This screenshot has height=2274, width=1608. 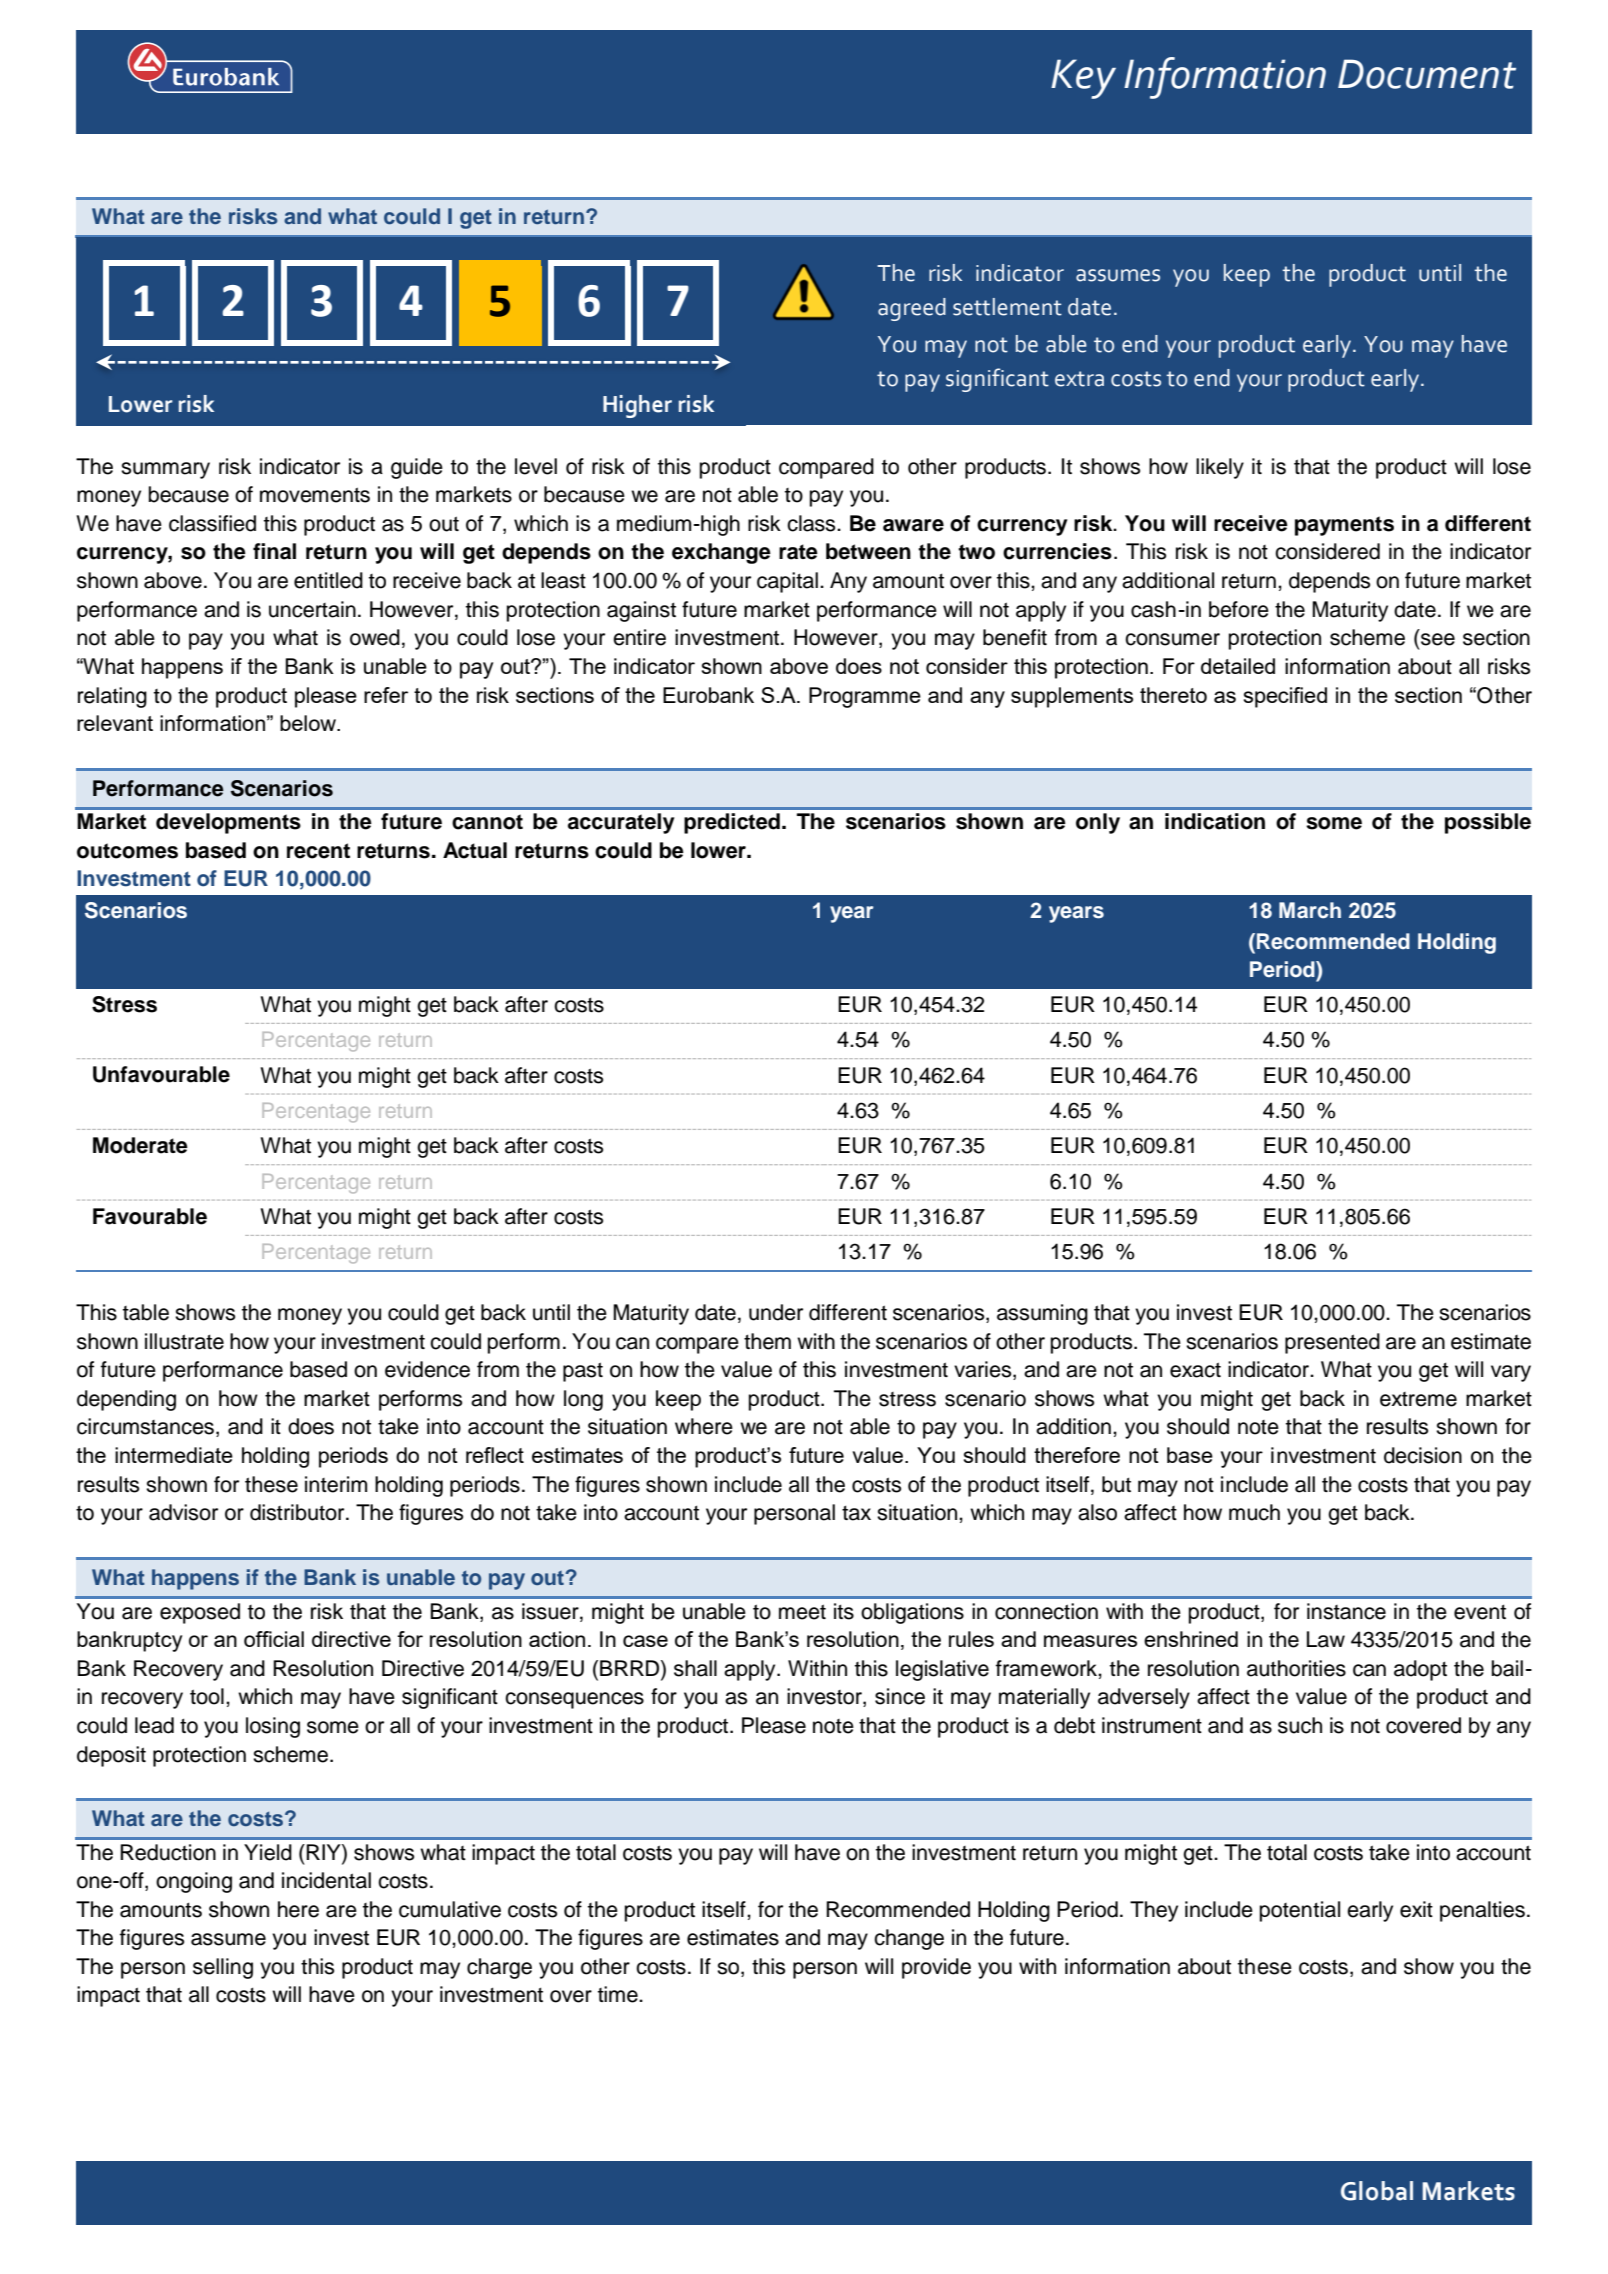 What do you see at coordinates (936, 1968) in the screenshot?
I see `provide` at bounding box center [936, 1968].
